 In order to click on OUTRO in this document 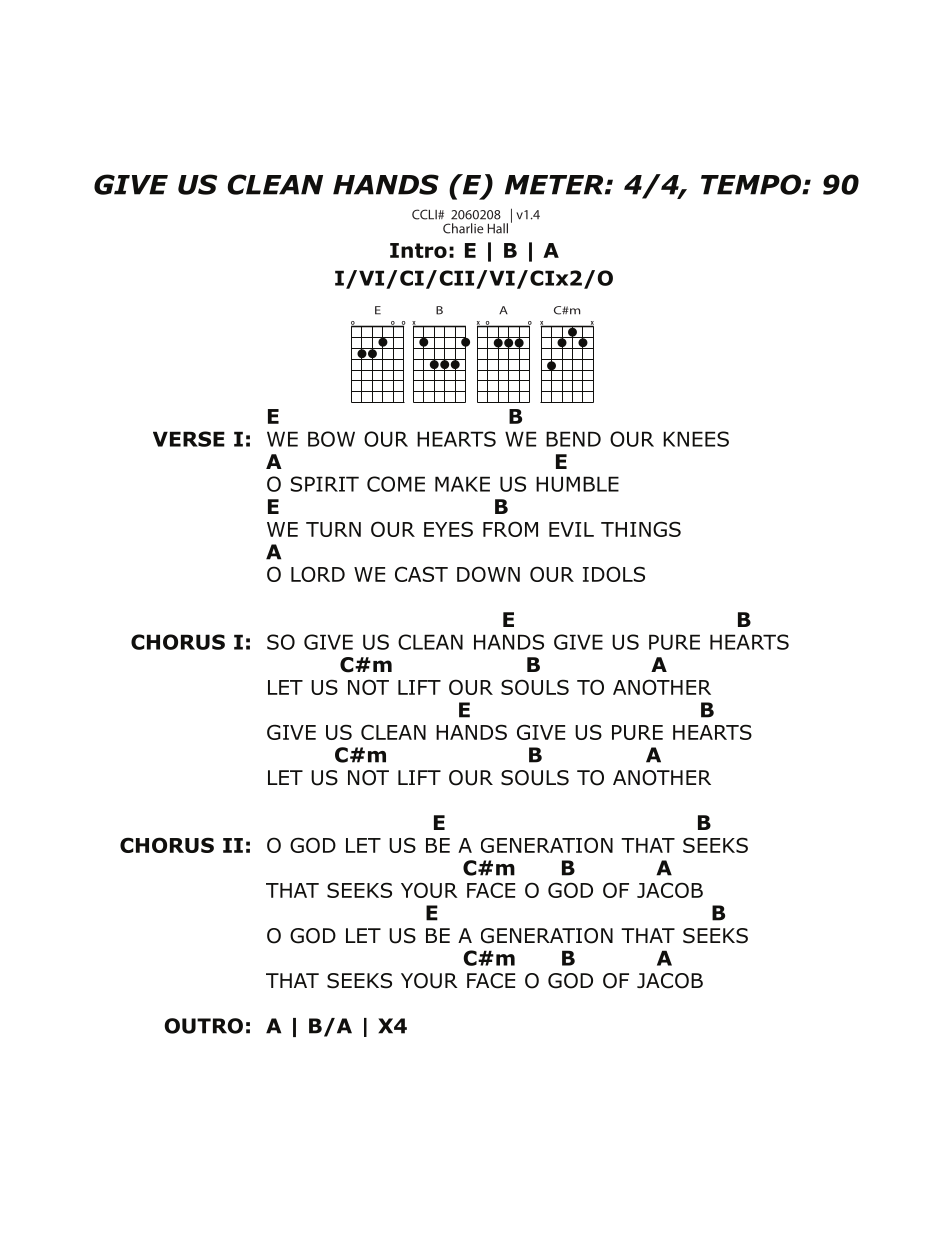, I will do `click(203, 1026)`.
